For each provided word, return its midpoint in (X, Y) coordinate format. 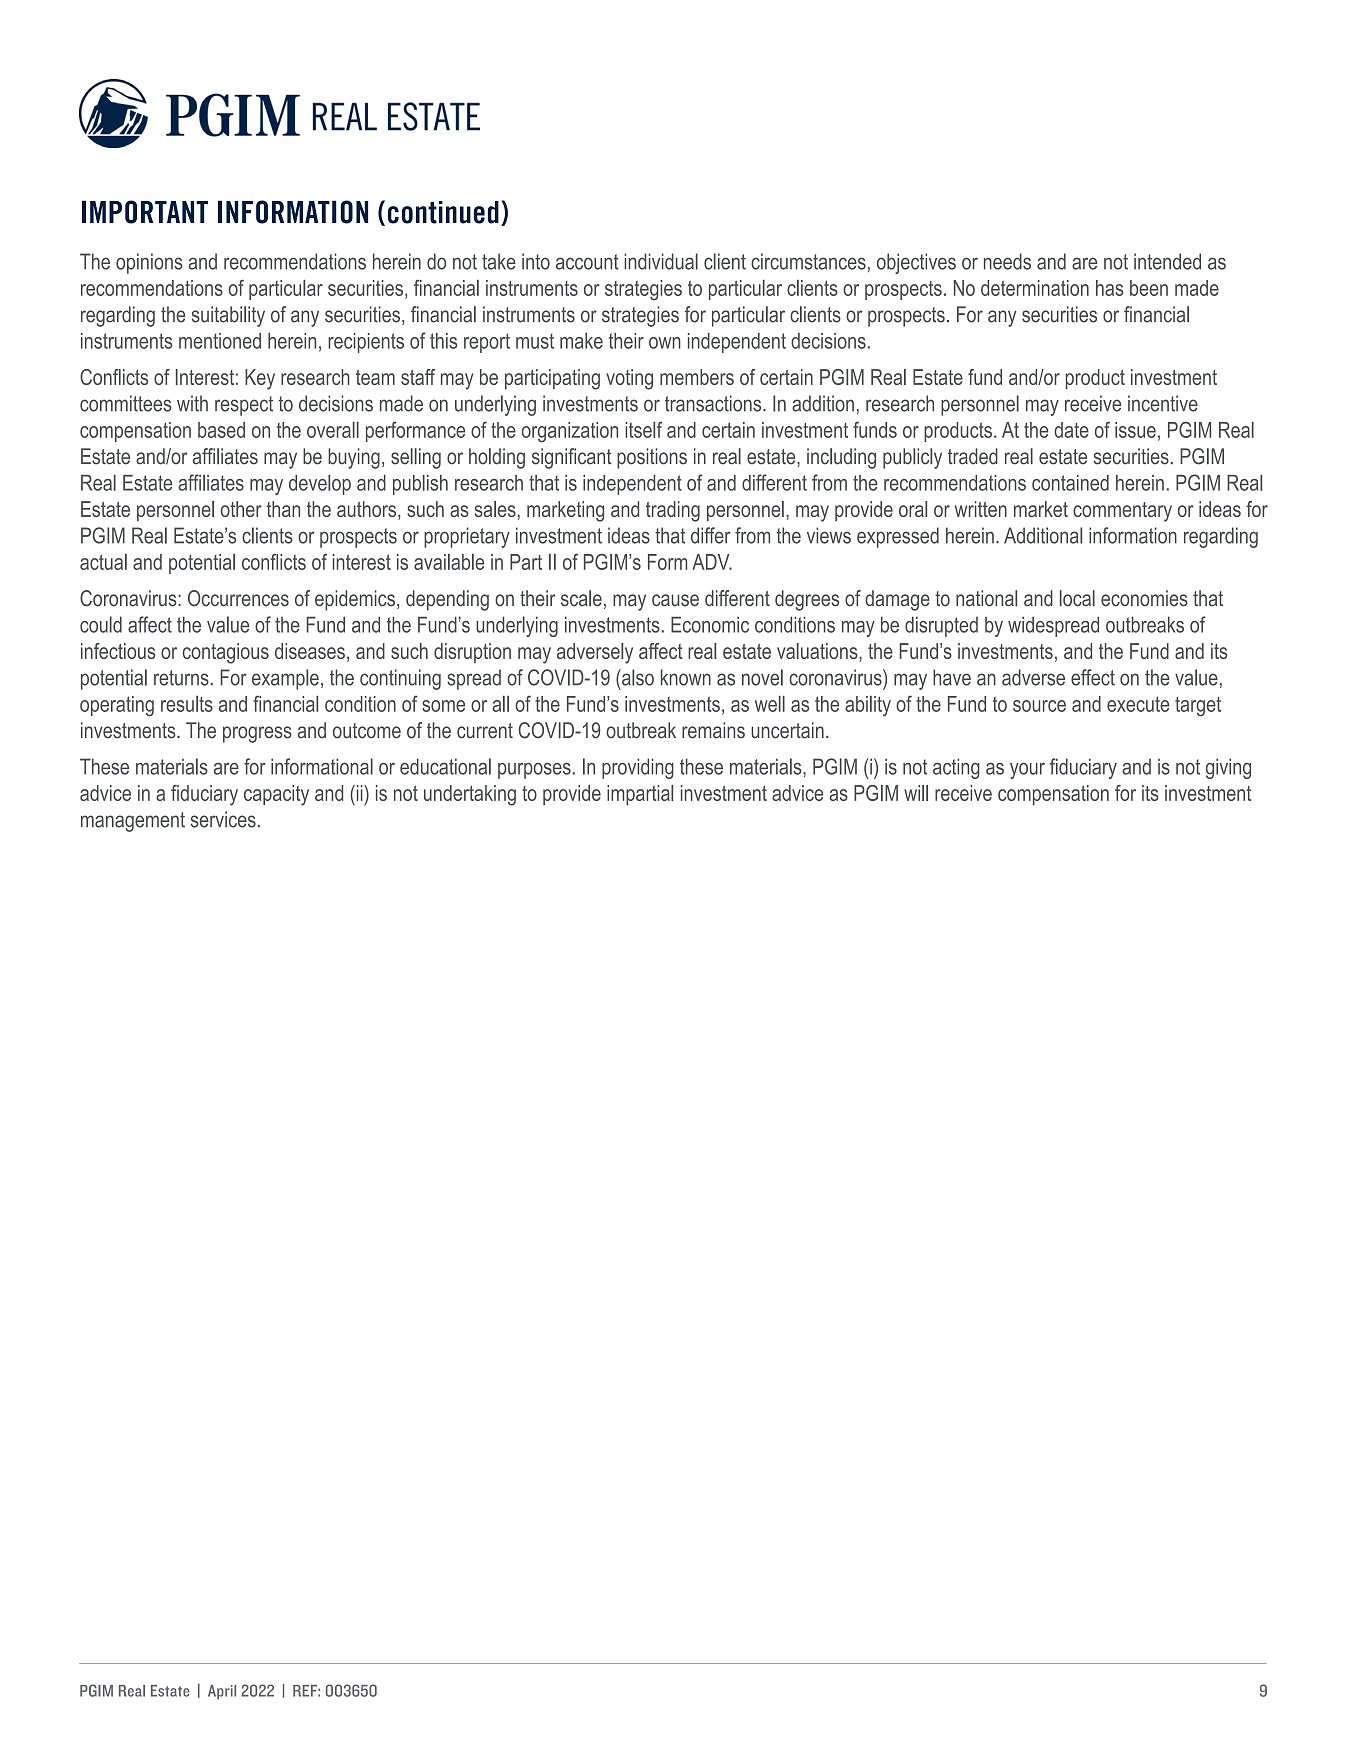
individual (661, 261)
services (223, 819)
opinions (149, 263)
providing (638, 768)
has (1109, 288)
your (1027, 771)
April (222, 1692)
